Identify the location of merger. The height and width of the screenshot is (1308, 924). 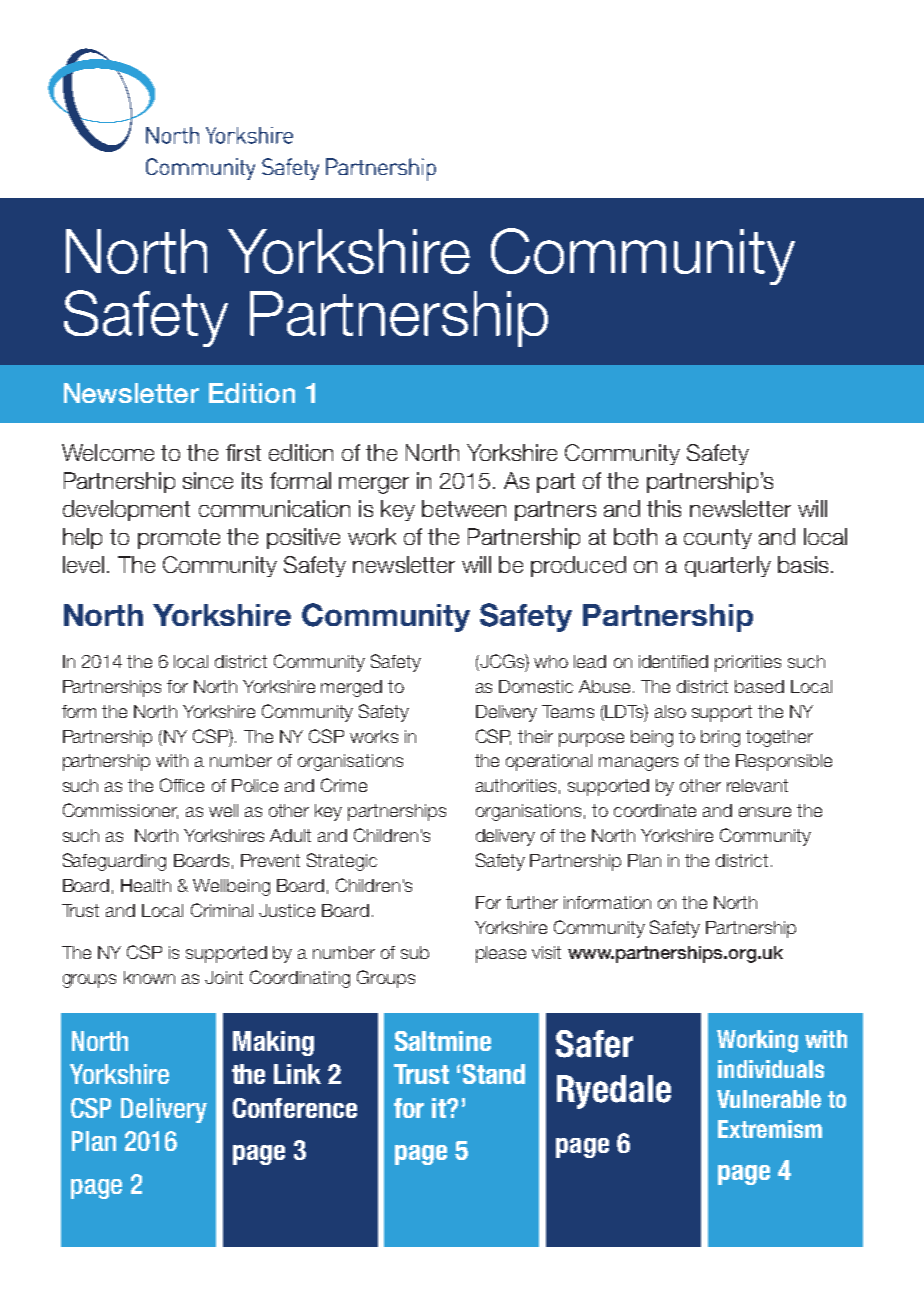
(374, 485).
